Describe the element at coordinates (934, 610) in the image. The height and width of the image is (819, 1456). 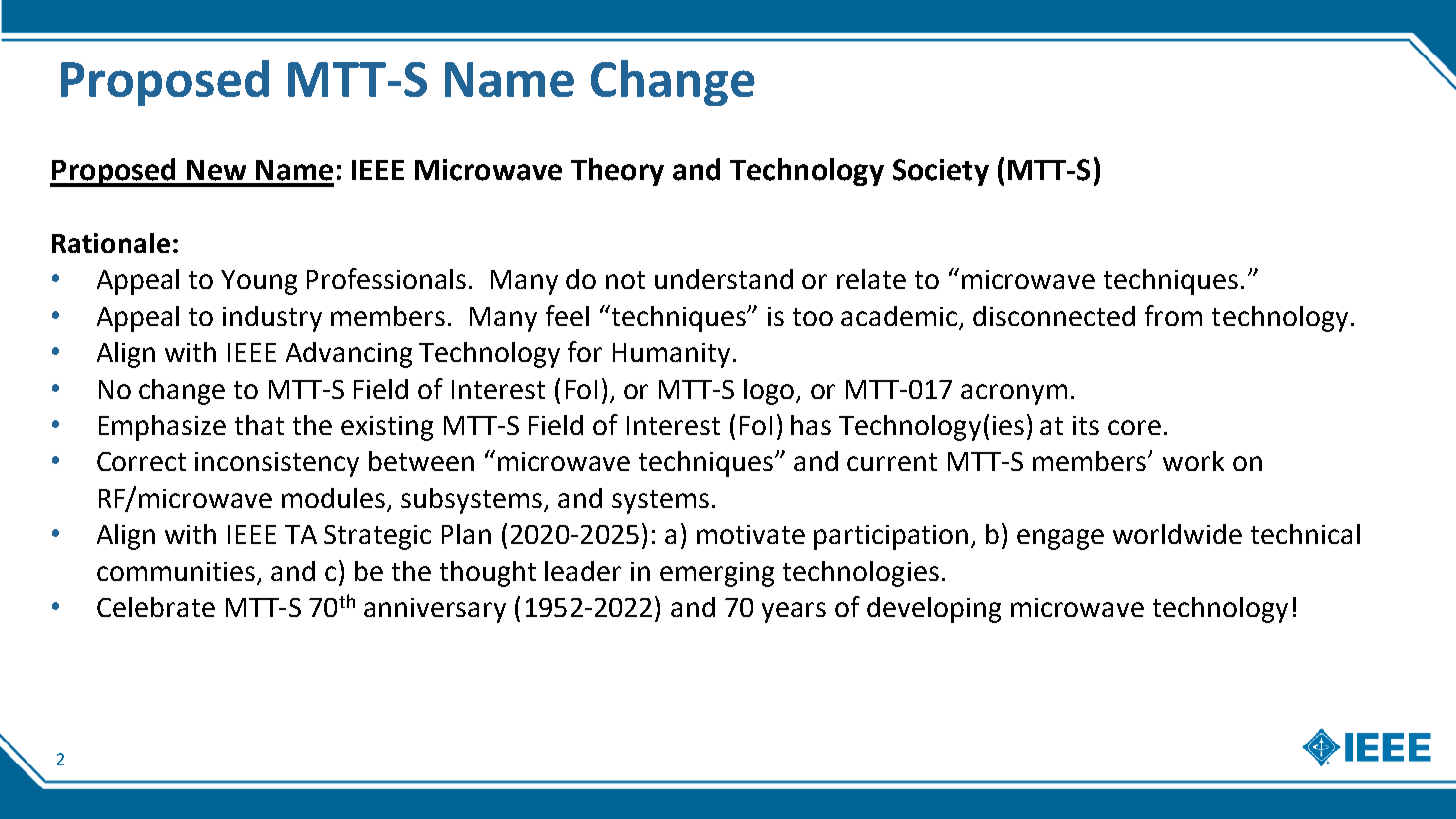
I see `developing` at that location.
